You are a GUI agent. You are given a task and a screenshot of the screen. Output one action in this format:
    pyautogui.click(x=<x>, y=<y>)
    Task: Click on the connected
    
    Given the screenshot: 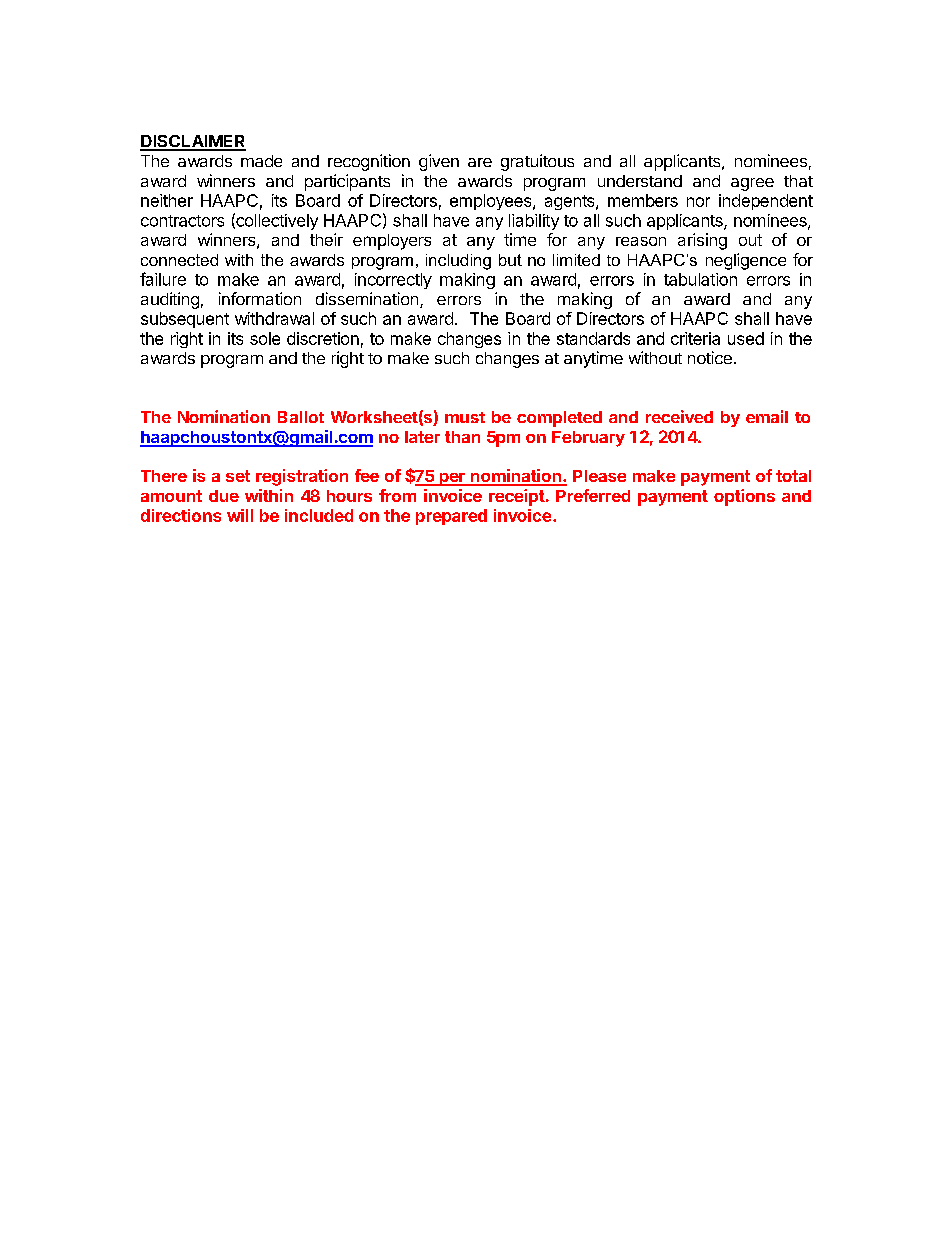 What is the action you would take?
    pyautogui.click(x=179, y=260)
